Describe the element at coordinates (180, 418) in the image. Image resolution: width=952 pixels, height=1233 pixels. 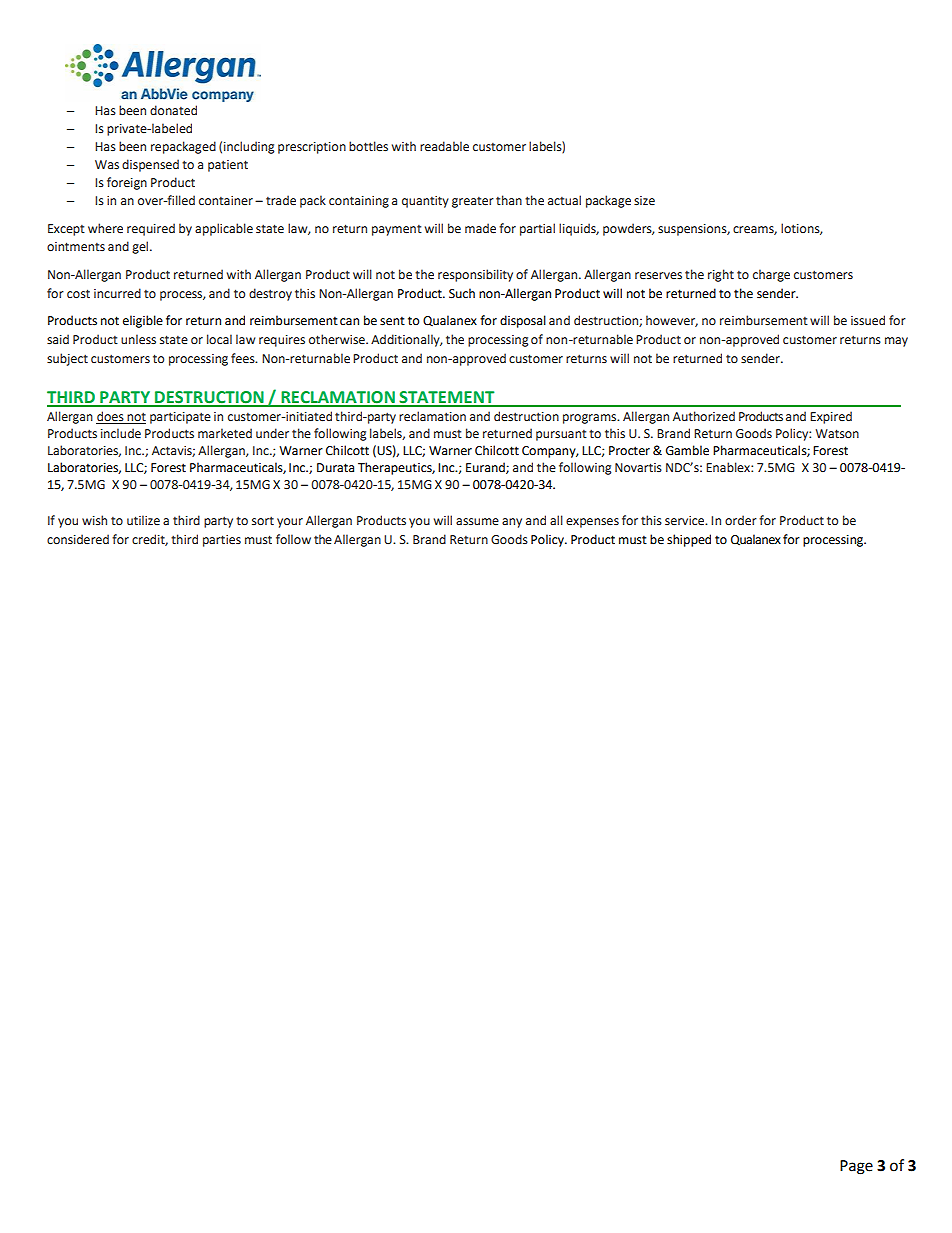
I see `participate` at that location.
